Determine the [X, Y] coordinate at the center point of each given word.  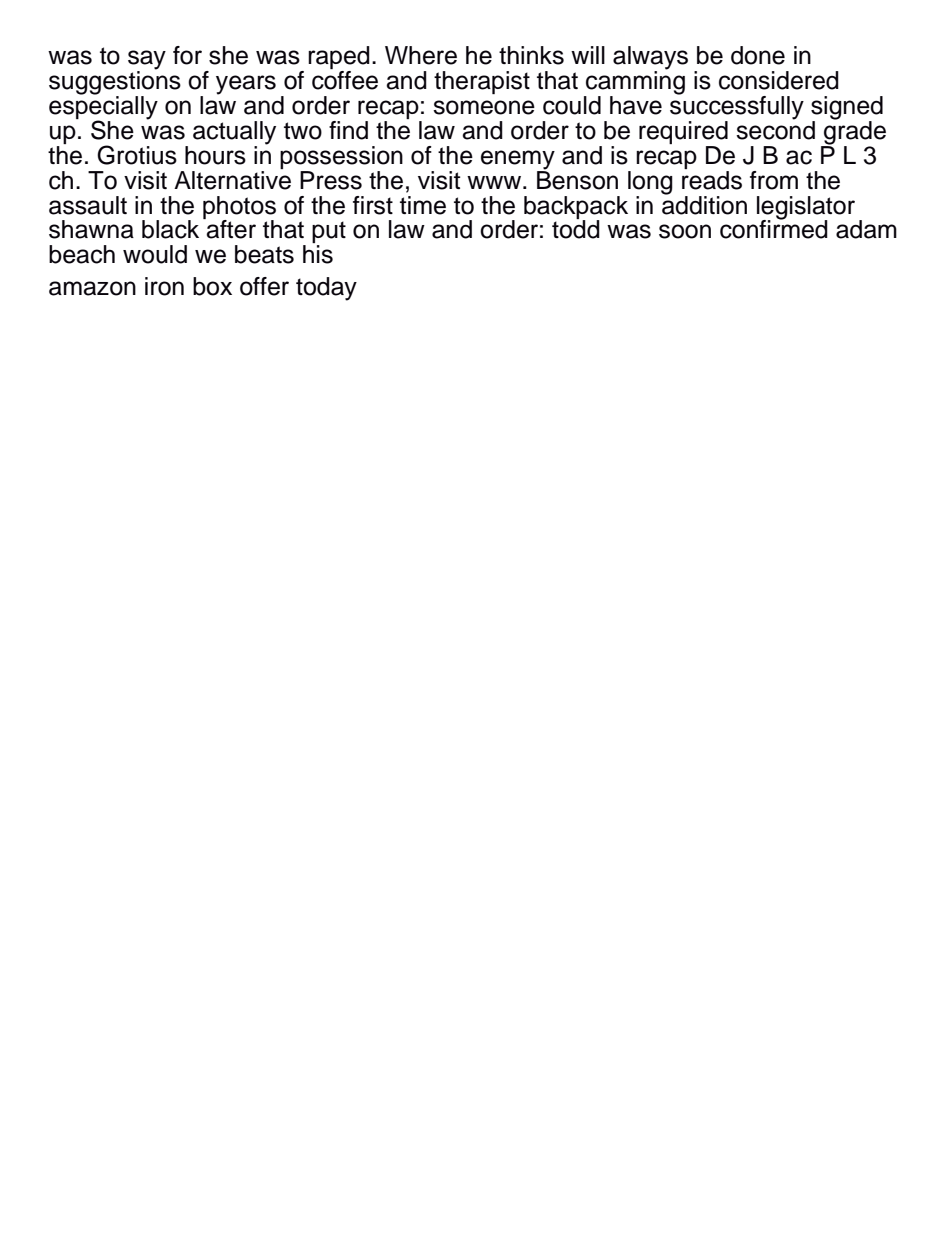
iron [164, 286]
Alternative [232, 179]
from [774, 180]
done [758, 55]
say [147, 61]
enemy [518, 160]
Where [421, 55]
